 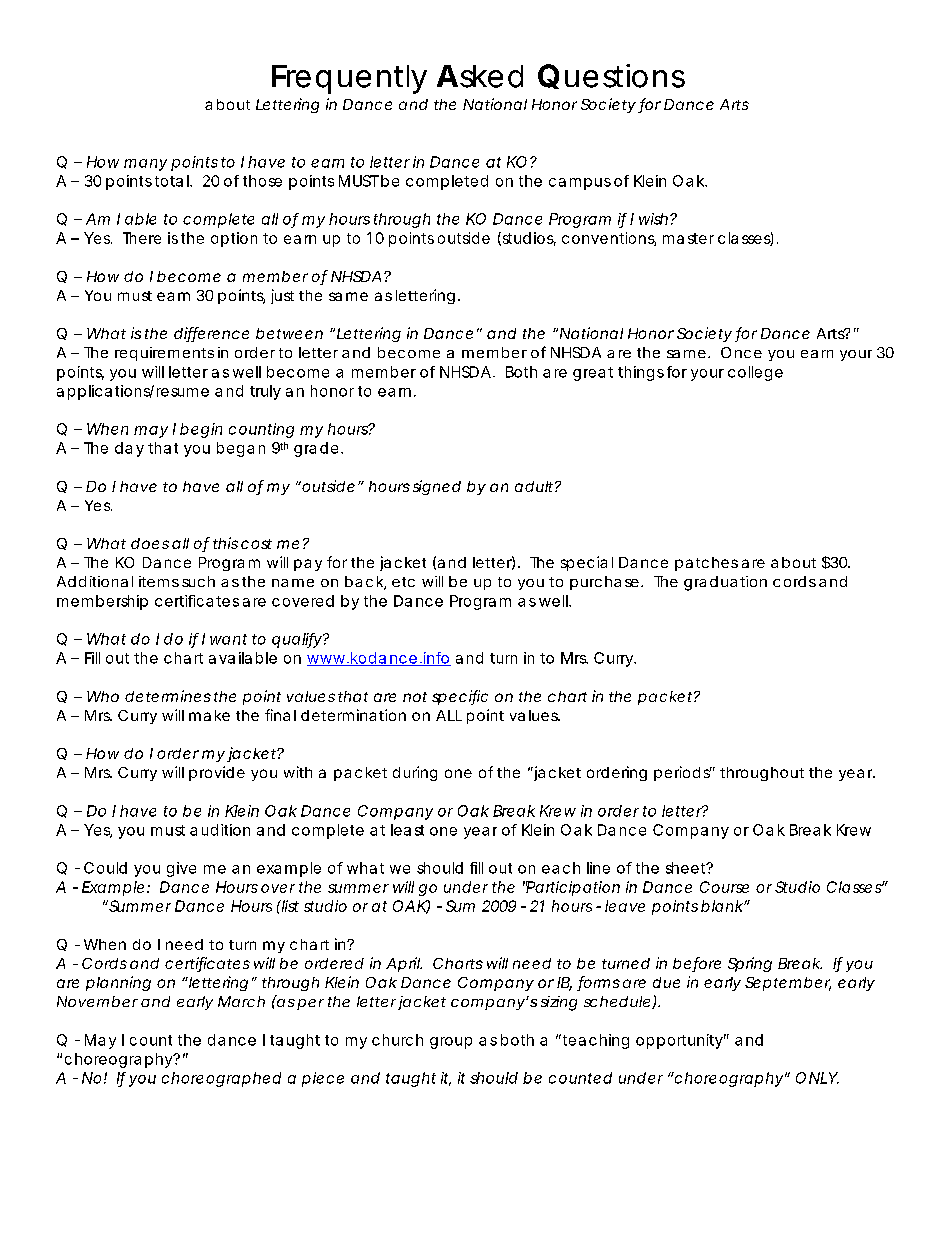 What do you see at coordinates (480, 76) in the document?
I see `Asked` at bounding box center [480, 76].
